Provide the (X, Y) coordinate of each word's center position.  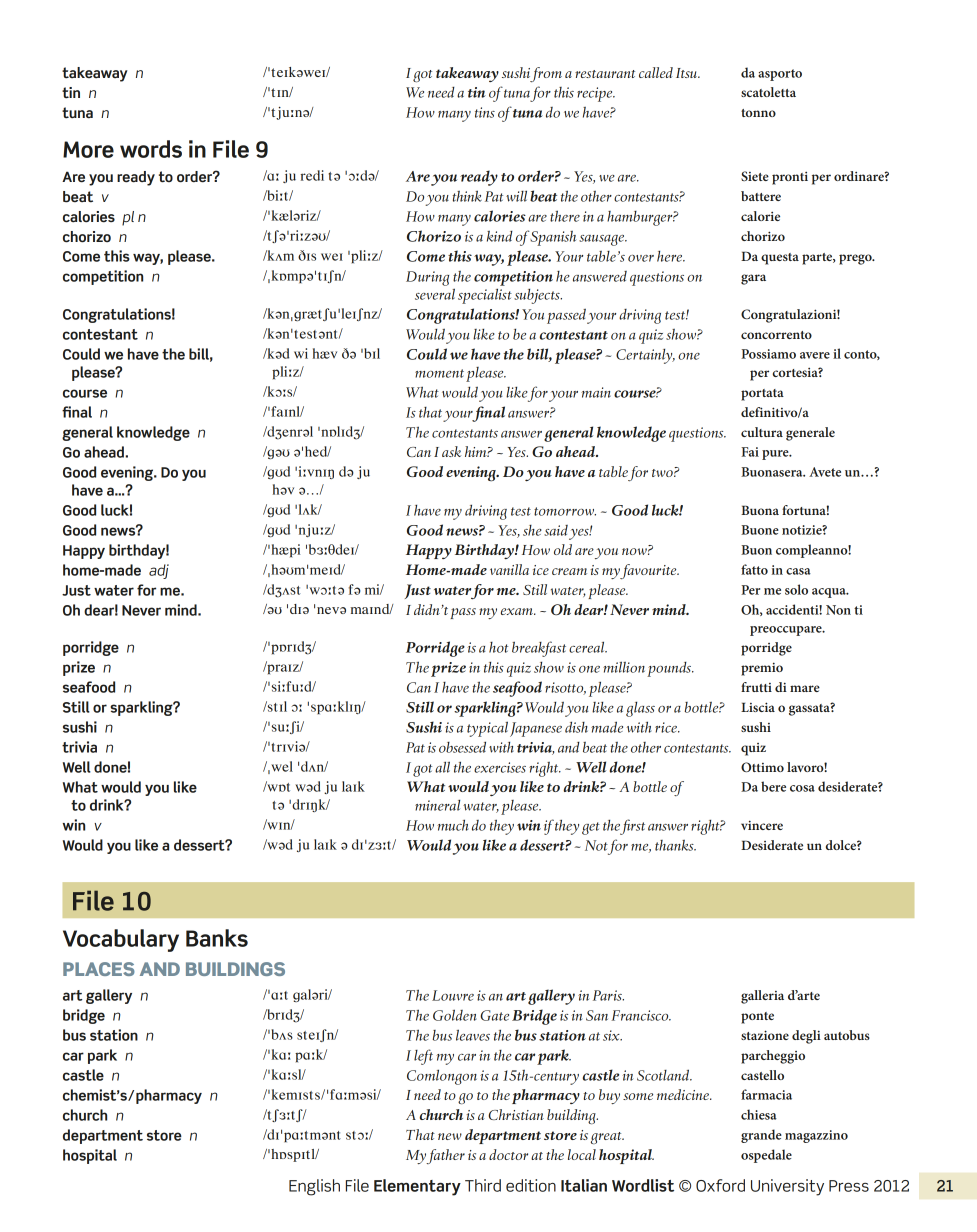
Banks (217, 938)
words (151, 149)
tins (485, 112)
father (445, 1156)
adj (159, 571)
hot (498, 647)
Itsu (687, 73)
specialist (485, 296)
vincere (762, 825)
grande (761, 1136)
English (314, 1187)
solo (796, 589)
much (453, 825)
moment (439, 373)
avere (815, 355)
